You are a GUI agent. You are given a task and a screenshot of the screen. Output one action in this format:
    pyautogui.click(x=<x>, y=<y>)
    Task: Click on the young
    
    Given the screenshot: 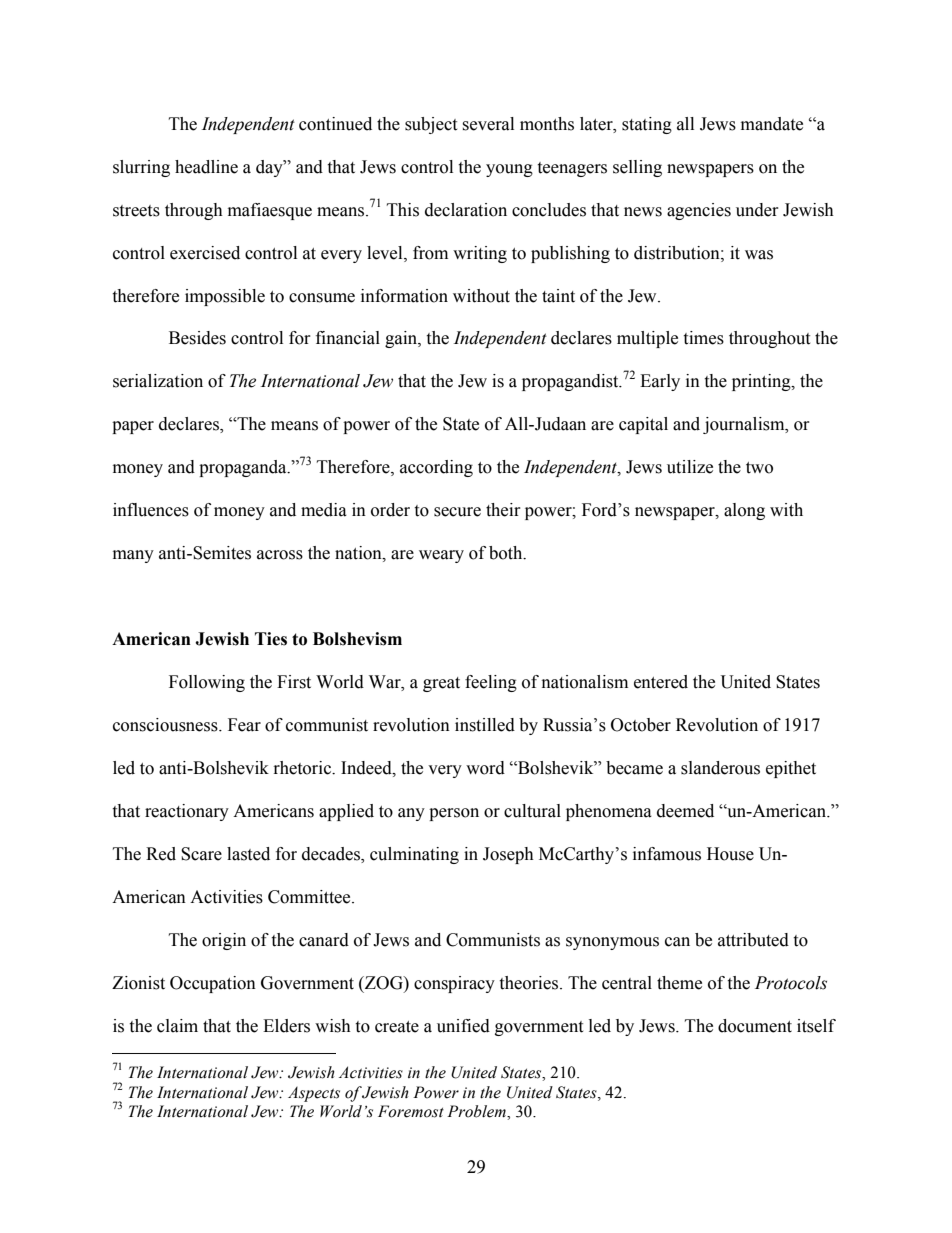 What is the action you would take?
    pyautogui.click(x=509, y=170)
